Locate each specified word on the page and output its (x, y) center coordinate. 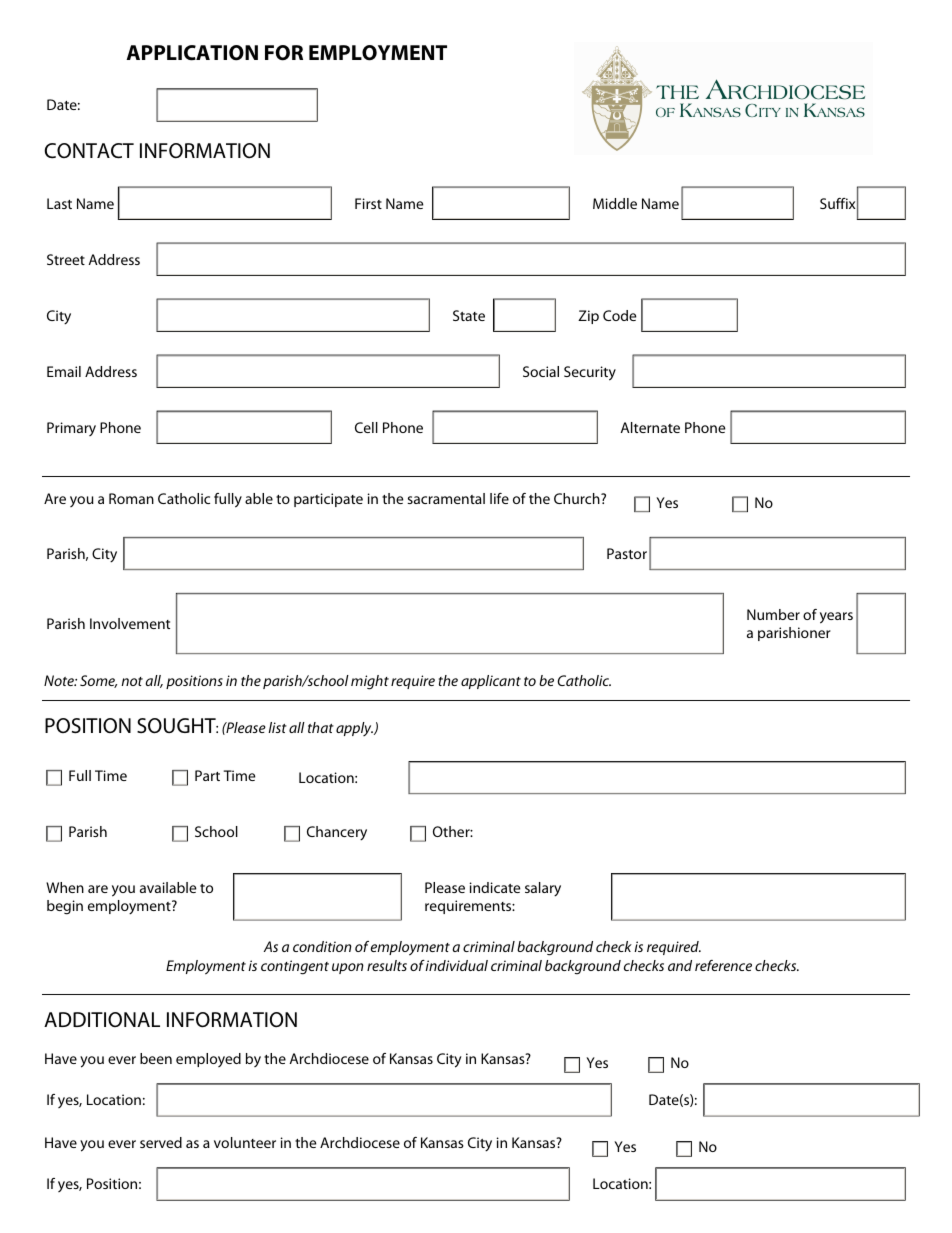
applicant (491, 682)
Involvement (130, 623)
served (161, 1142)
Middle (615, 203)
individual (456, 965)
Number (773, 614)
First (368, 203)
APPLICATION (192, 53)
